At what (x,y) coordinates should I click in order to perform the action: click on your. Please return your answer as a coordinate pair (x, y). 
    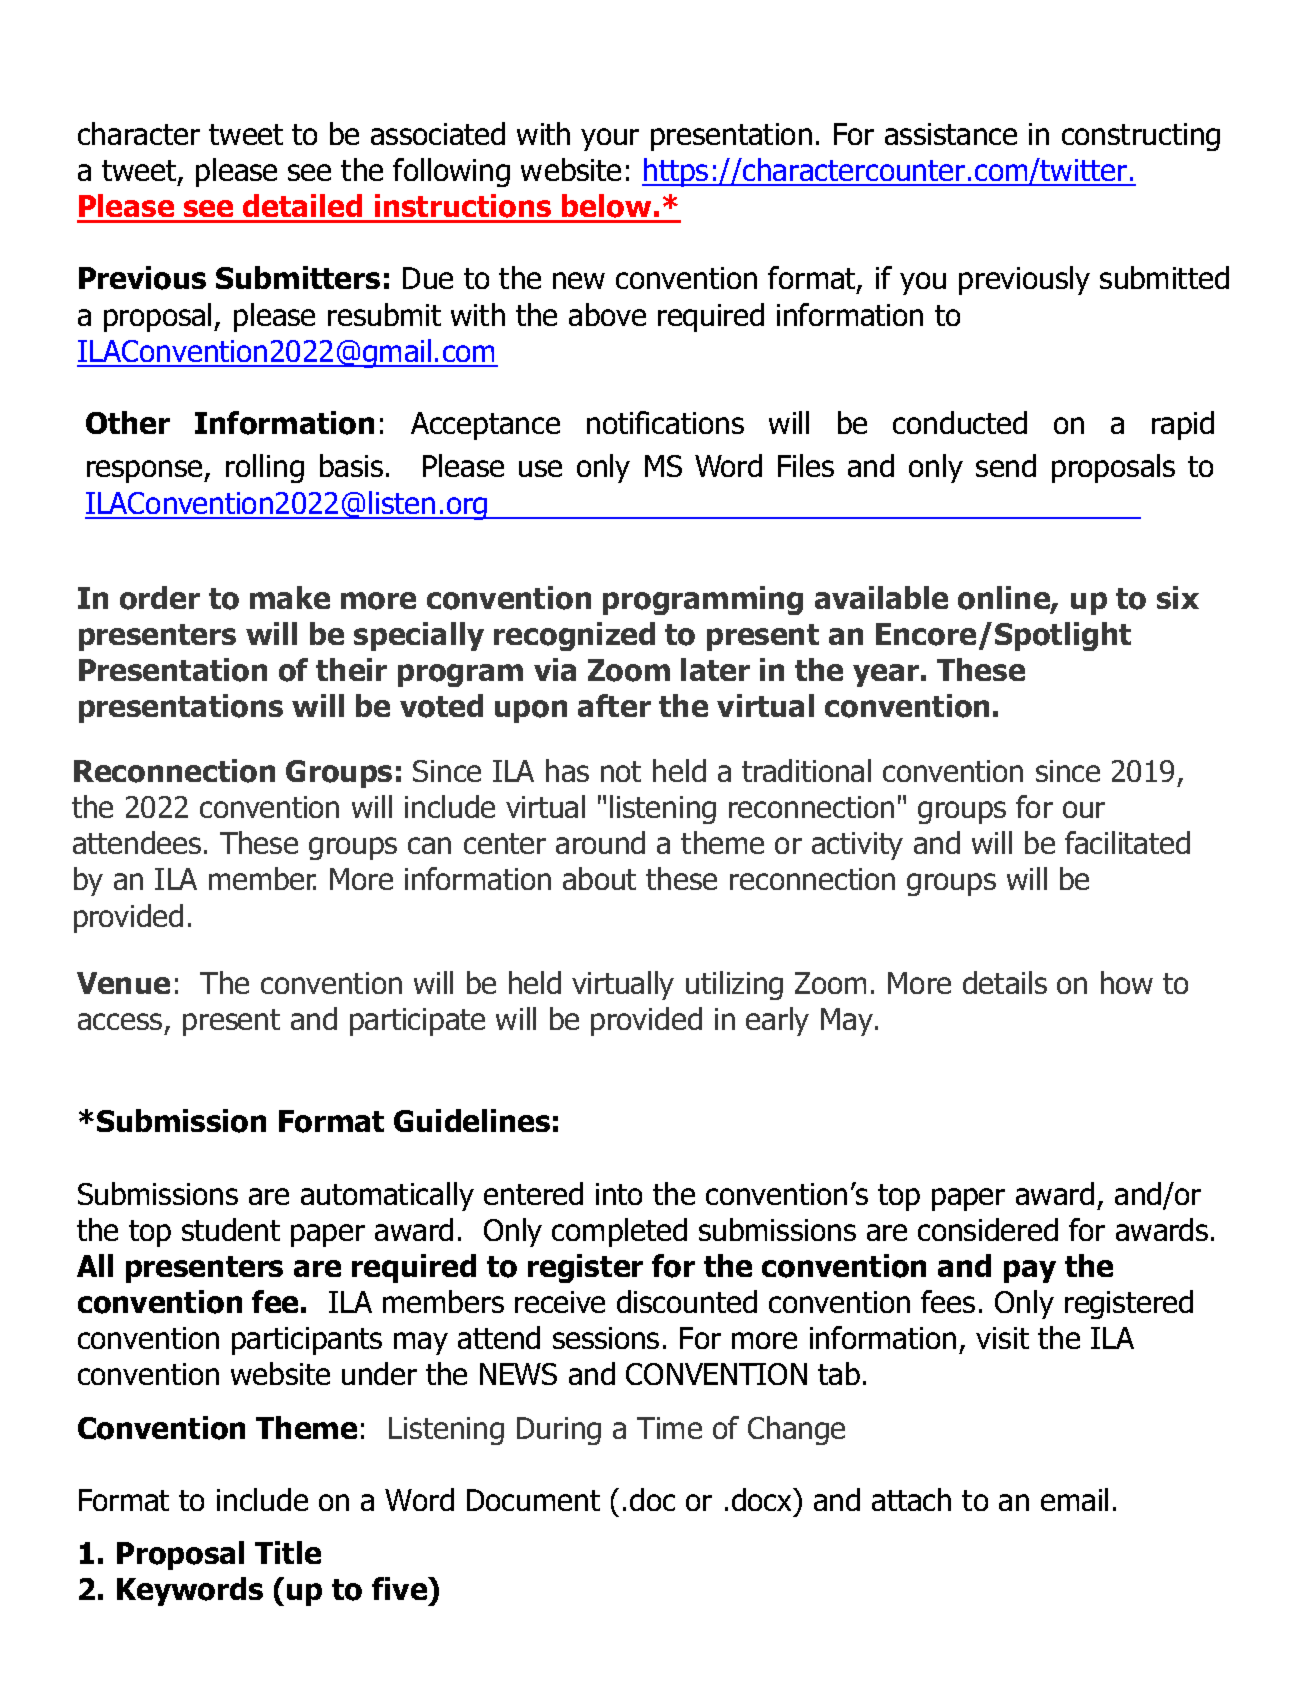
    Looking at the image, I should click on (610, 139).
